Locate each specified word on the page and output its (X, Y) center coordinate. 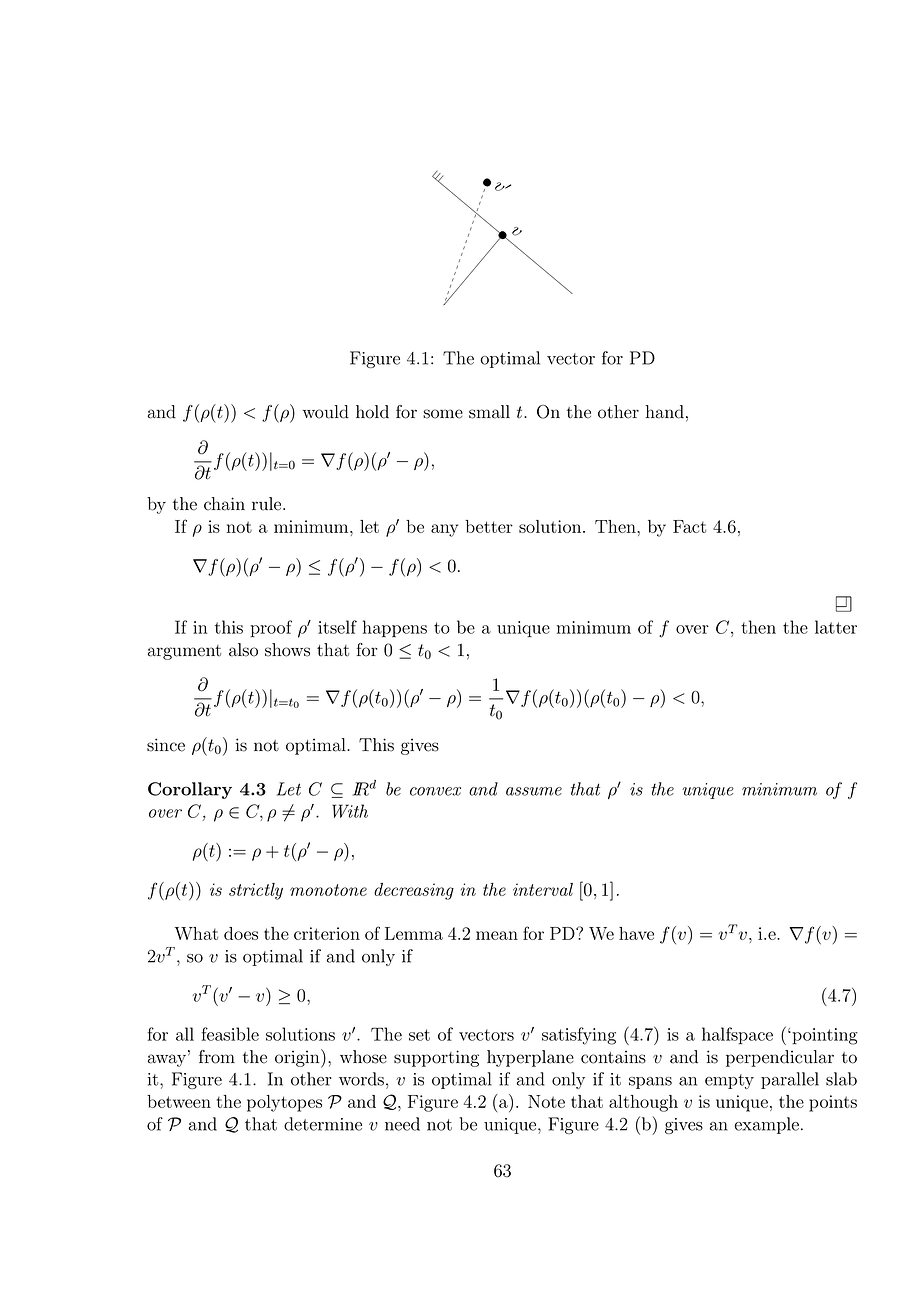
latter (836, 627)
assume (534, 791)
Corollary (190, 790)
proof (271, 628)
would (326, 412)
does (241, 933)
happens (395, 629)
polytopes (284, 1103)
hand (664, 412)
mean (497, 935)
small (489, 412)
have (636, 933)
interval (543, 889)
